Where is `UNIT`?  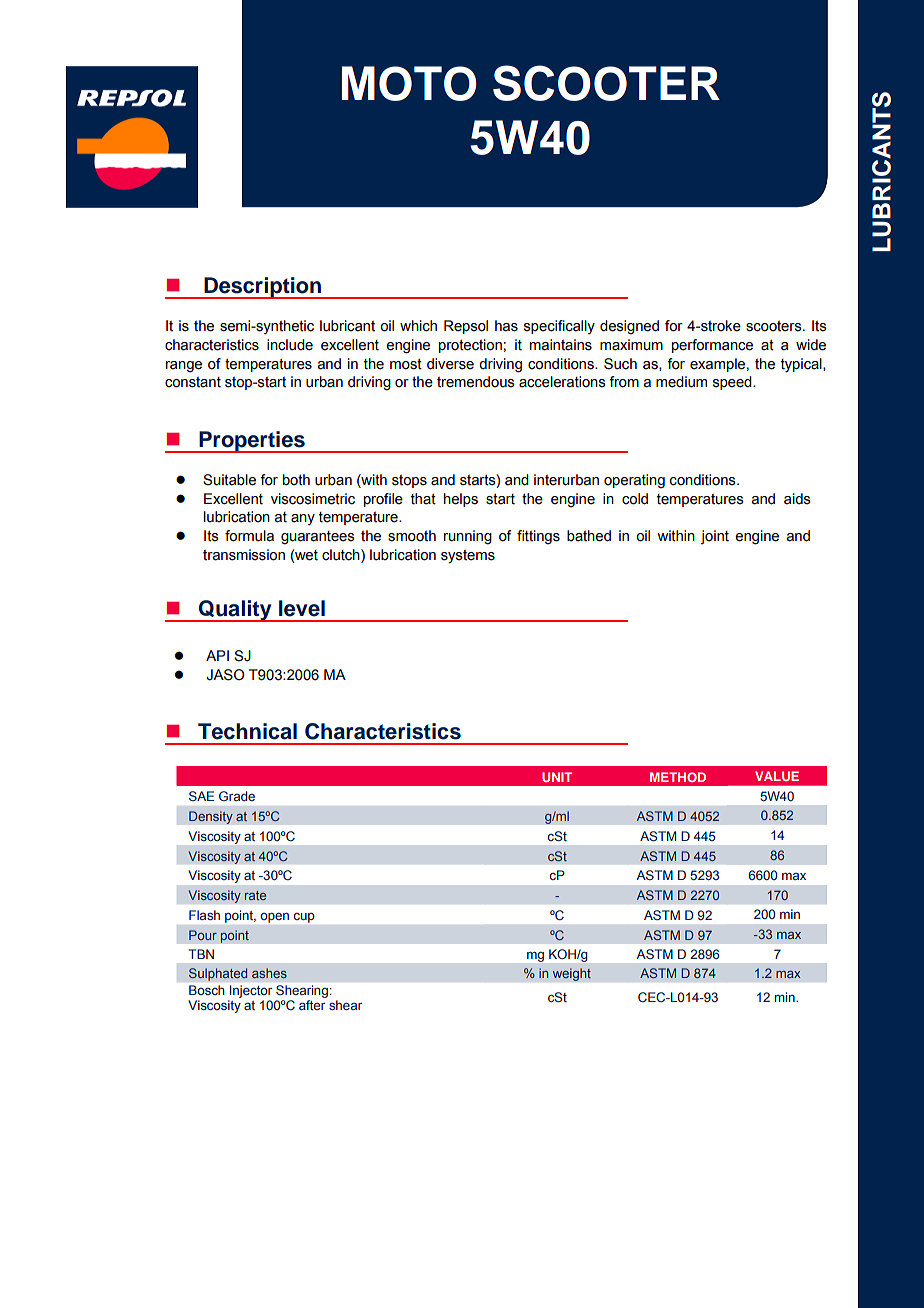 UNIT is located at coordinates (557, 777).
